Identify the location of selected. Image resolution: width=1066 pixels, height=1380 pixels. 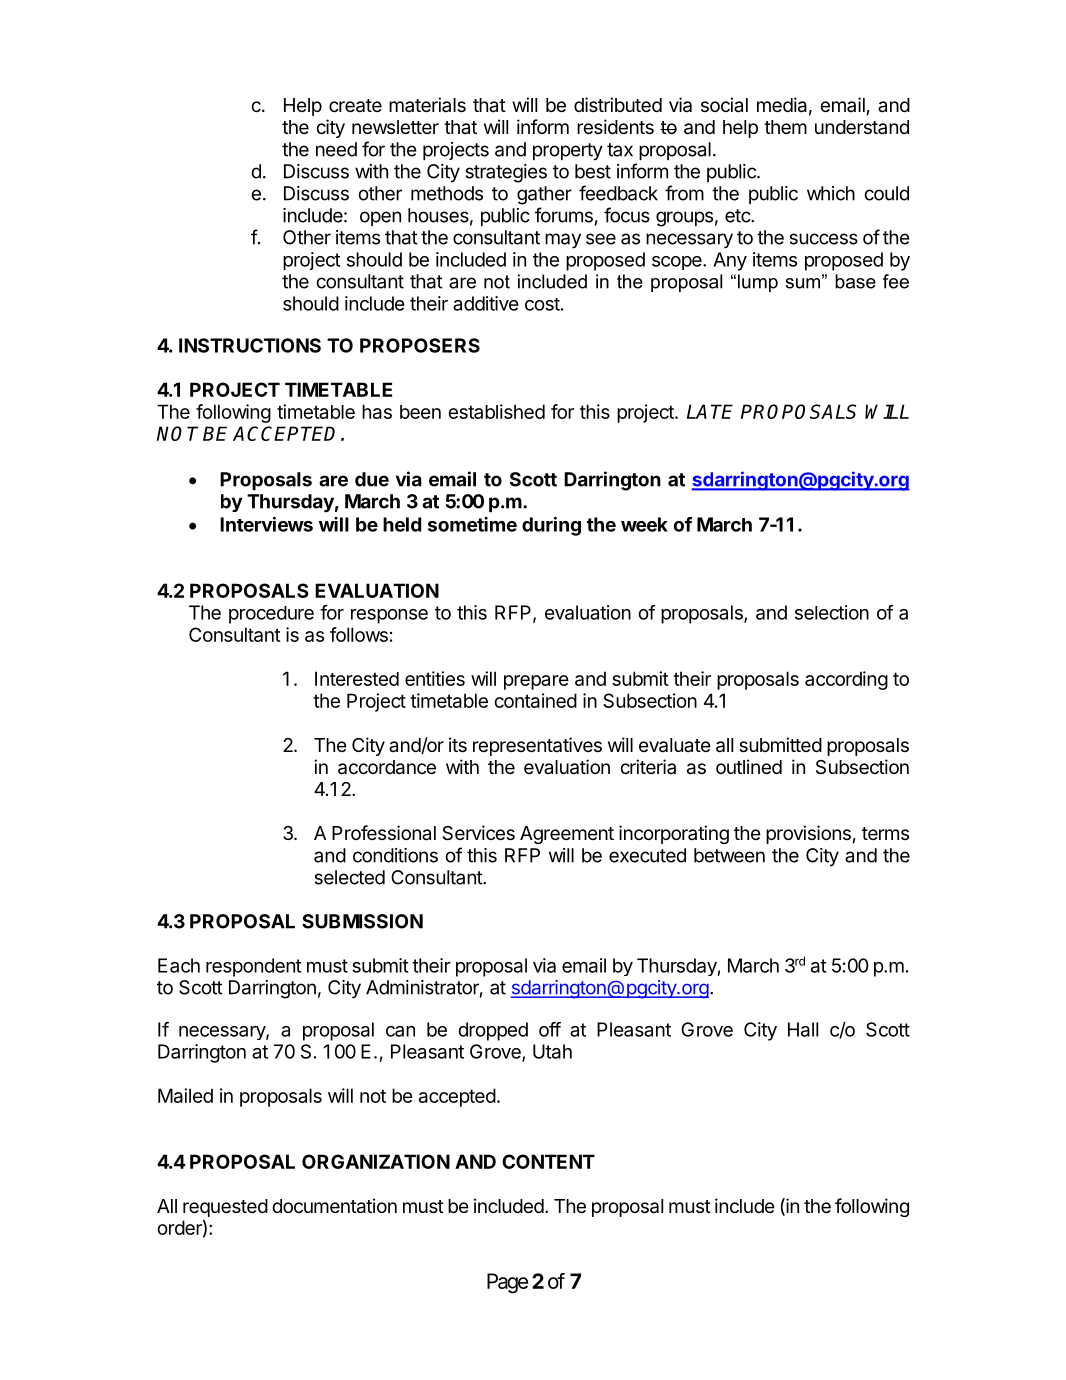
(350, 877).
